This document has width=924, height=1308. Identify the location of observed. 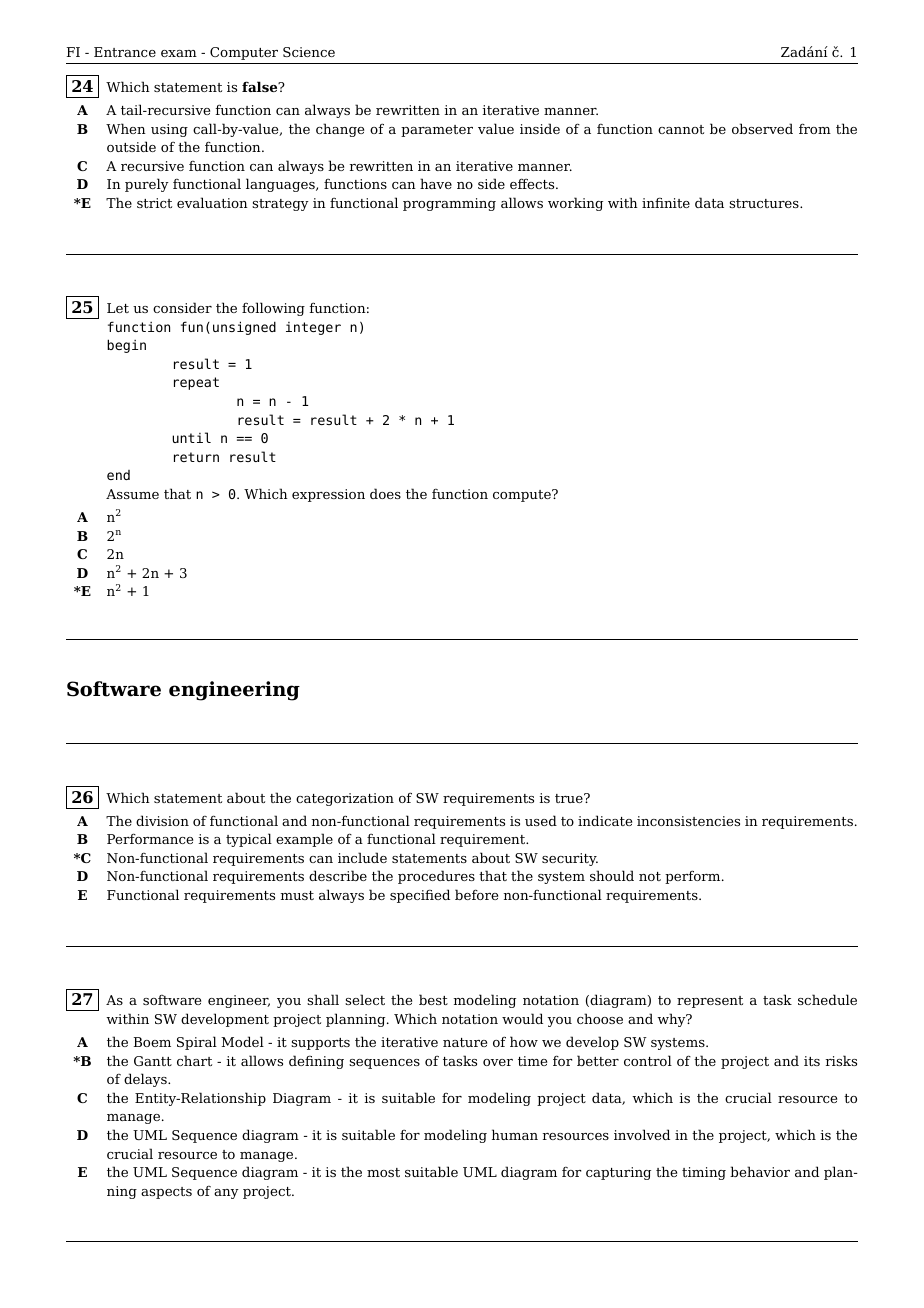
(762, 128).
